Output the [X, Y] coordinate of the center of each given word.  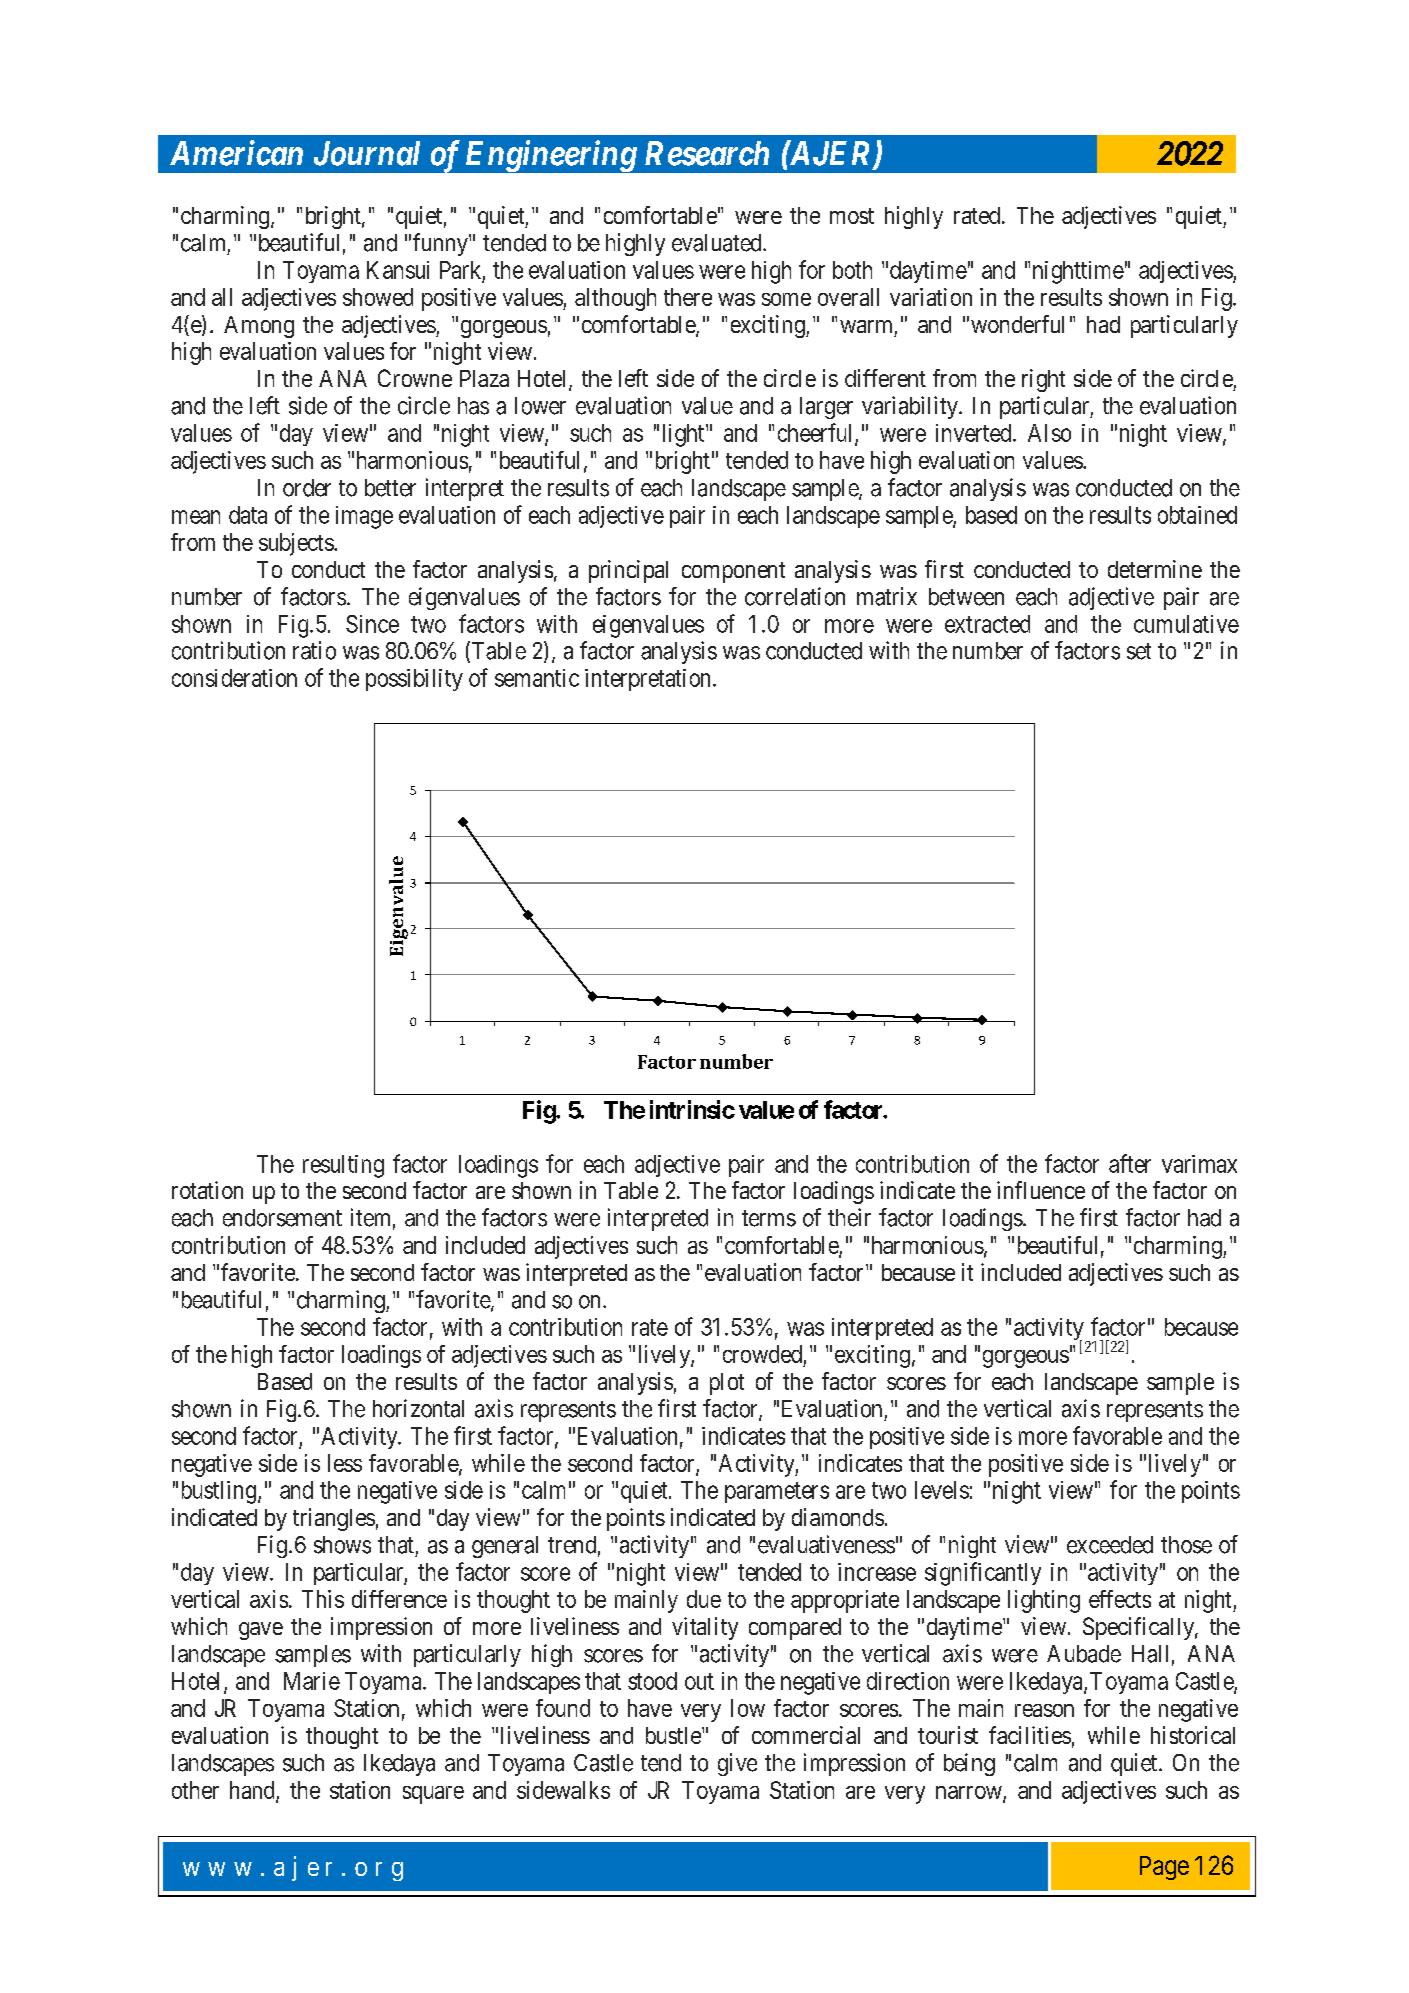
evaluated [718, 243]
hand [253, 1791]
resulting [343, 1166]
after [1130, 1163]
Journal [367, 153]
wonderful [1017, 324]
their [849, 1217]
